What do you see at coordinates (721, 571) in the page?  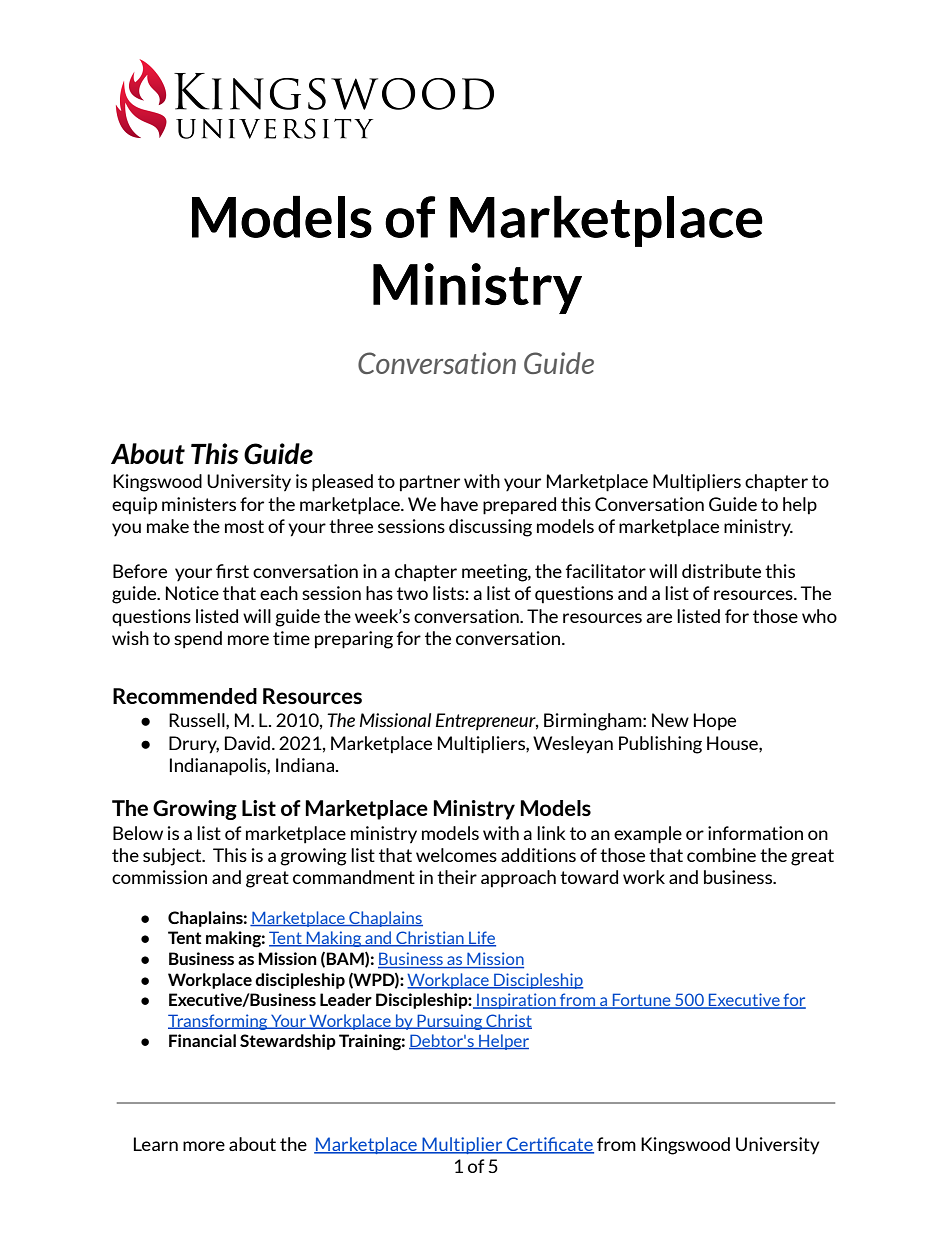 I see `distribute` at bounding box center [721, 571].
